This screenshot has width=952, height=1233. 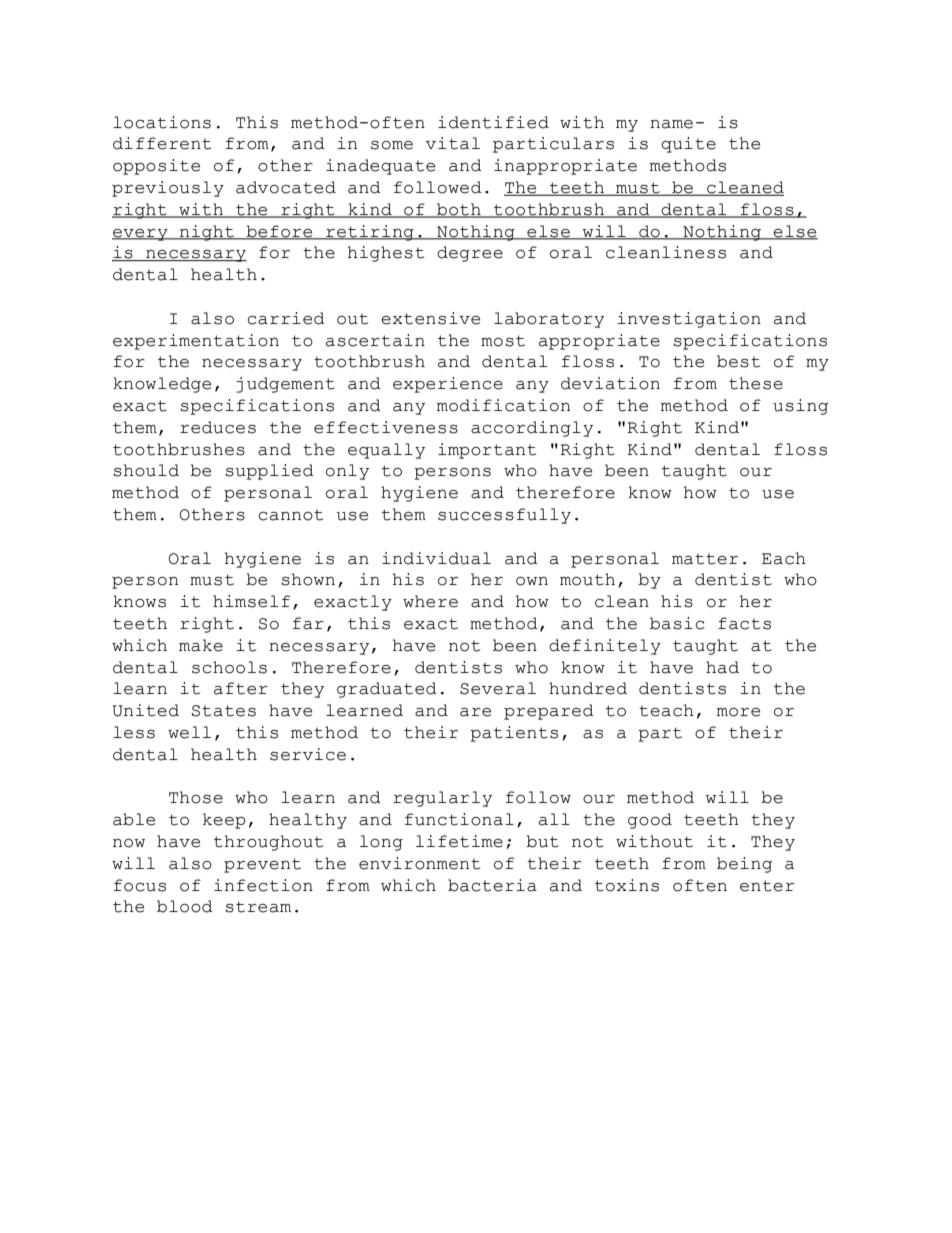 I want to click on successfully, so click(x=504, y=516).
